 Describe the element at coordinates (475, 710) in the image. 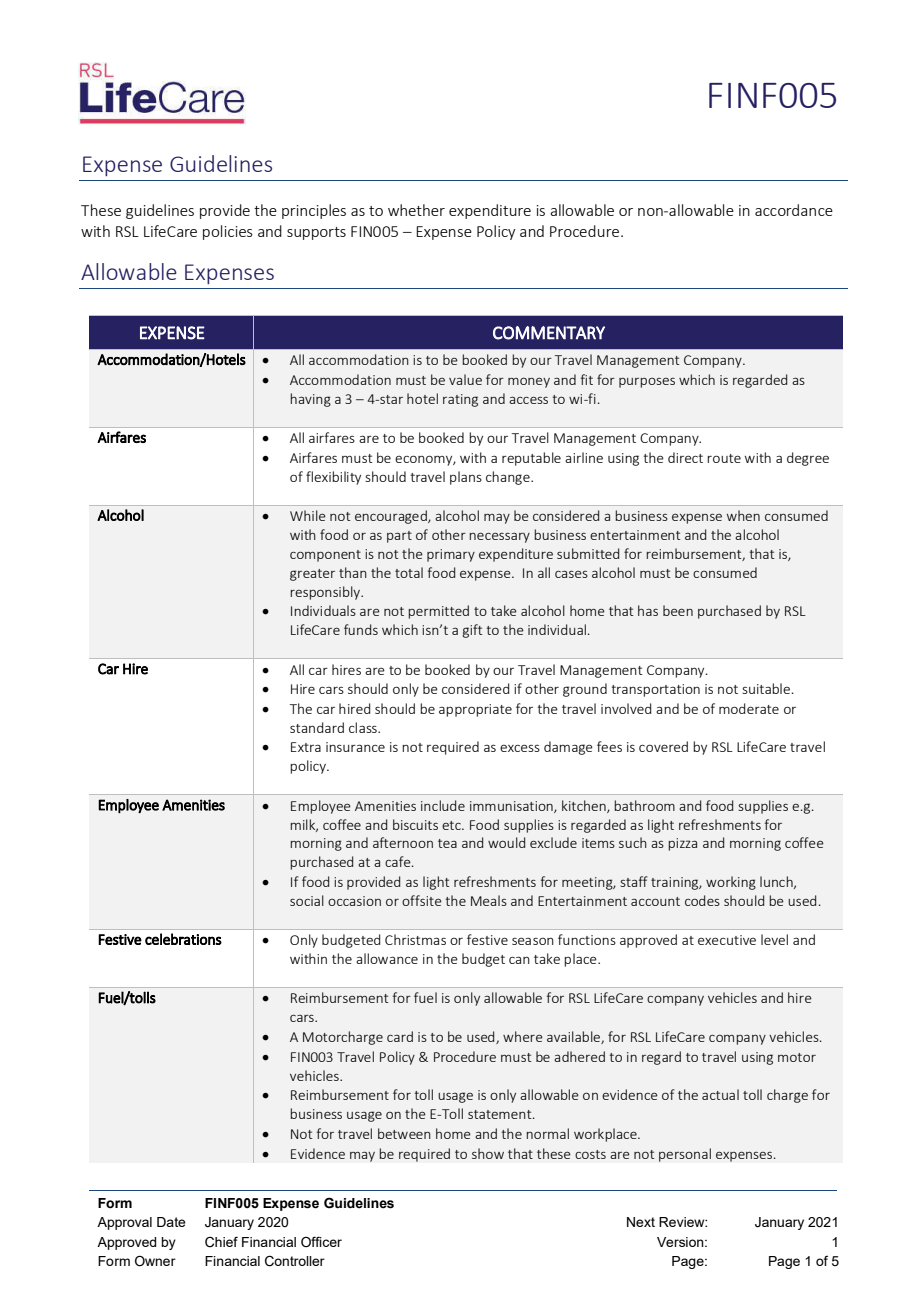

I see `appropriate` at that location.
